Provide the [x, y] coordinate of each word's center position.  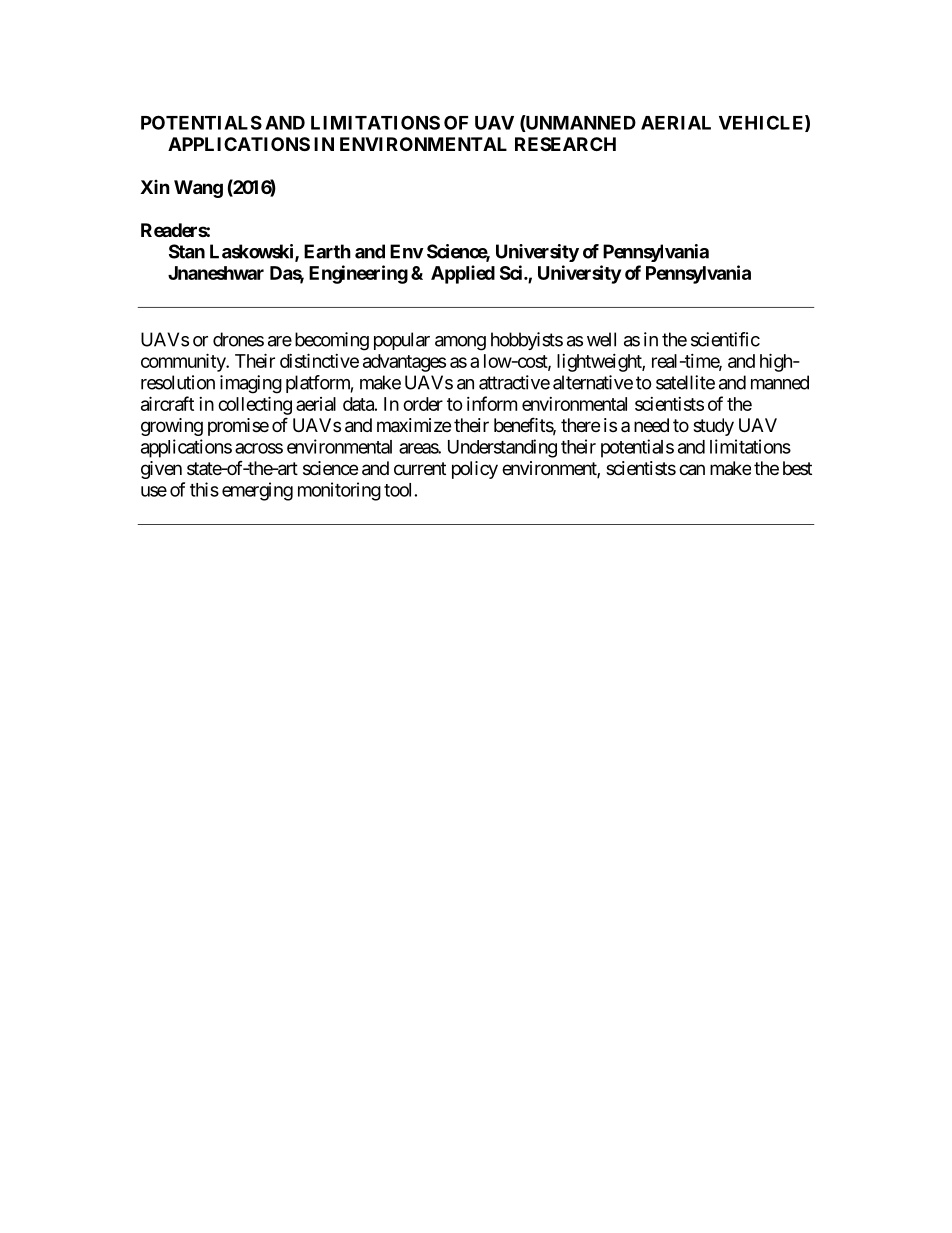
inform [492, 403]
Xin [155, 187]
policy [475, 470]
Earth [327, 251]
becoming [332, 341]
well [601, 339]
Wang [198, 189]
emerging [257, 491]
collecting [255, 405]
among [460, 343]
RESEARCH [565, 144]
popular [402, 341]
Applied [463, 274]
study [713, 427]
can [692, 470]
